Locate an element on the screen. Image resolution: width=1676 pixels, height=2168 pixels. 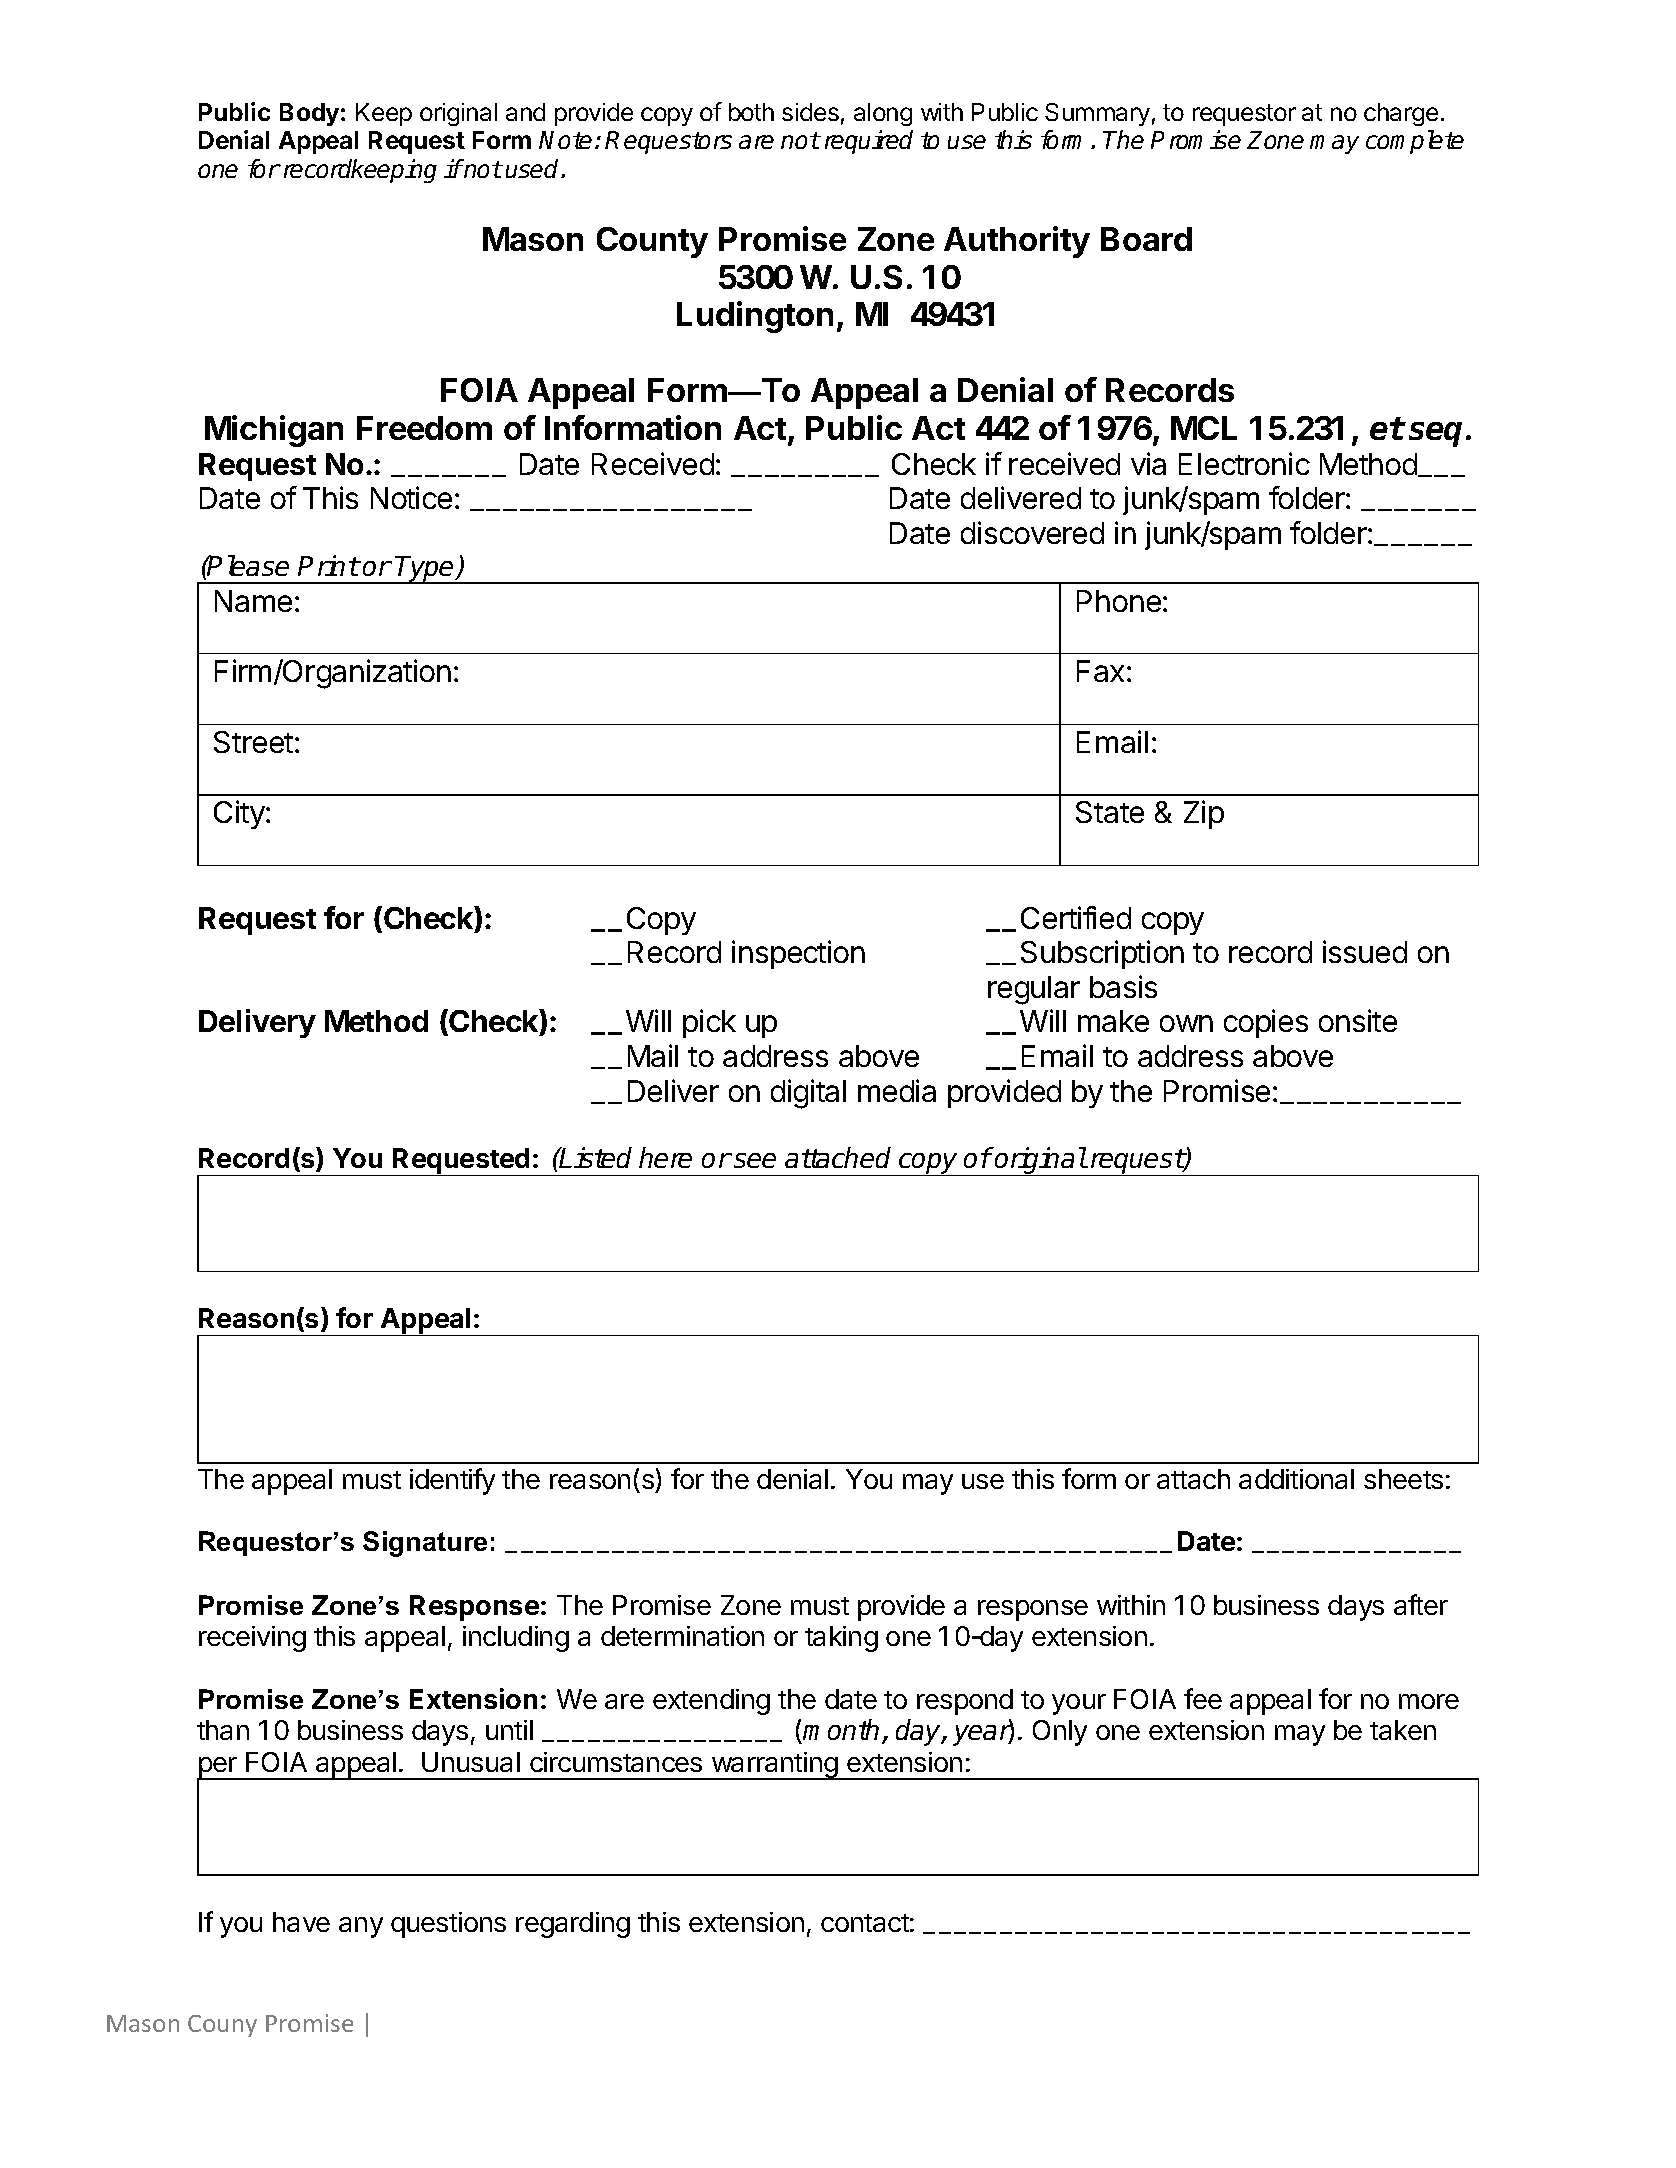
copies is located at coordinates (1266, 1023).
